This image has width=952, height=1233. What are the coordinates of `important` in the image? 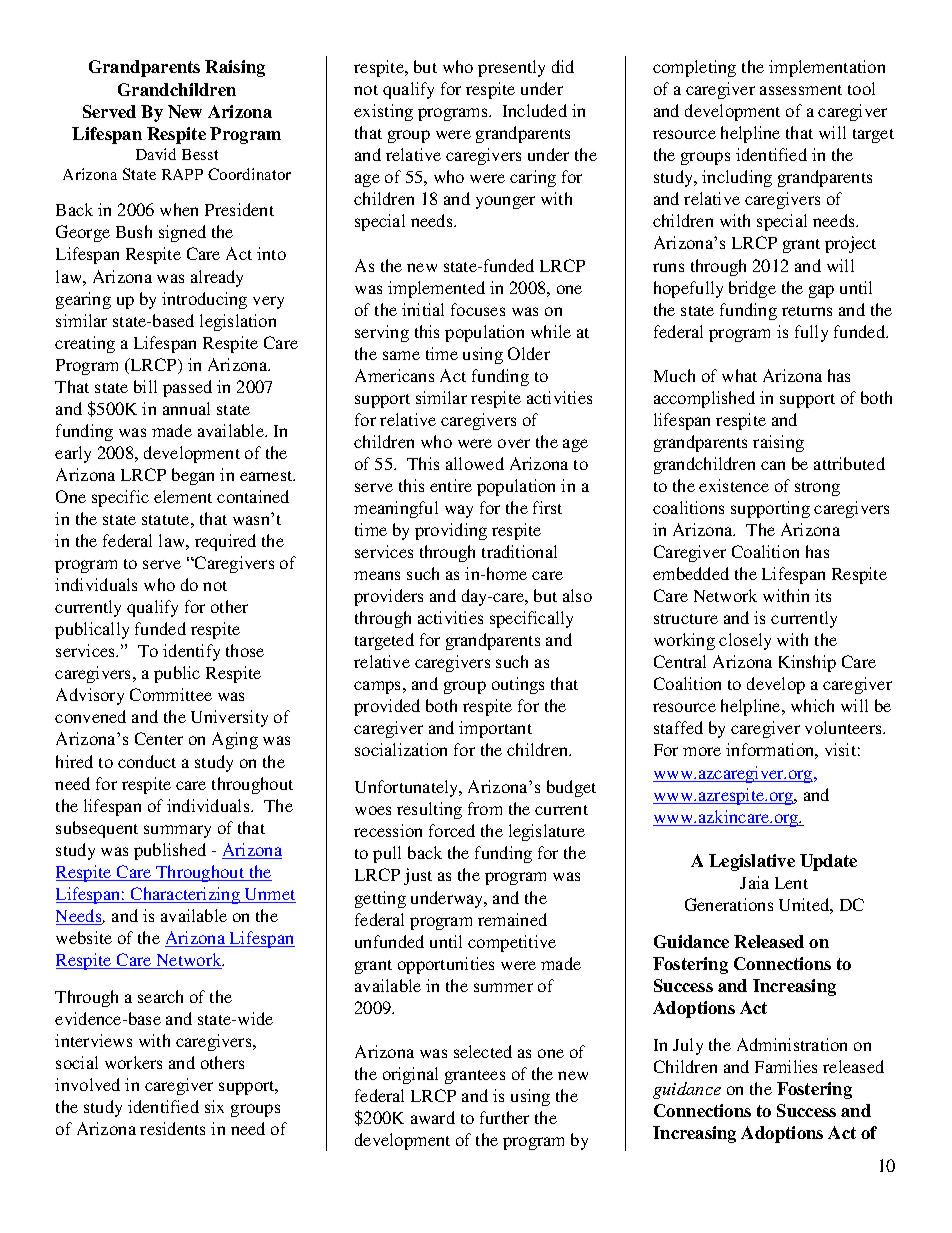 It's located at (495, 729).
